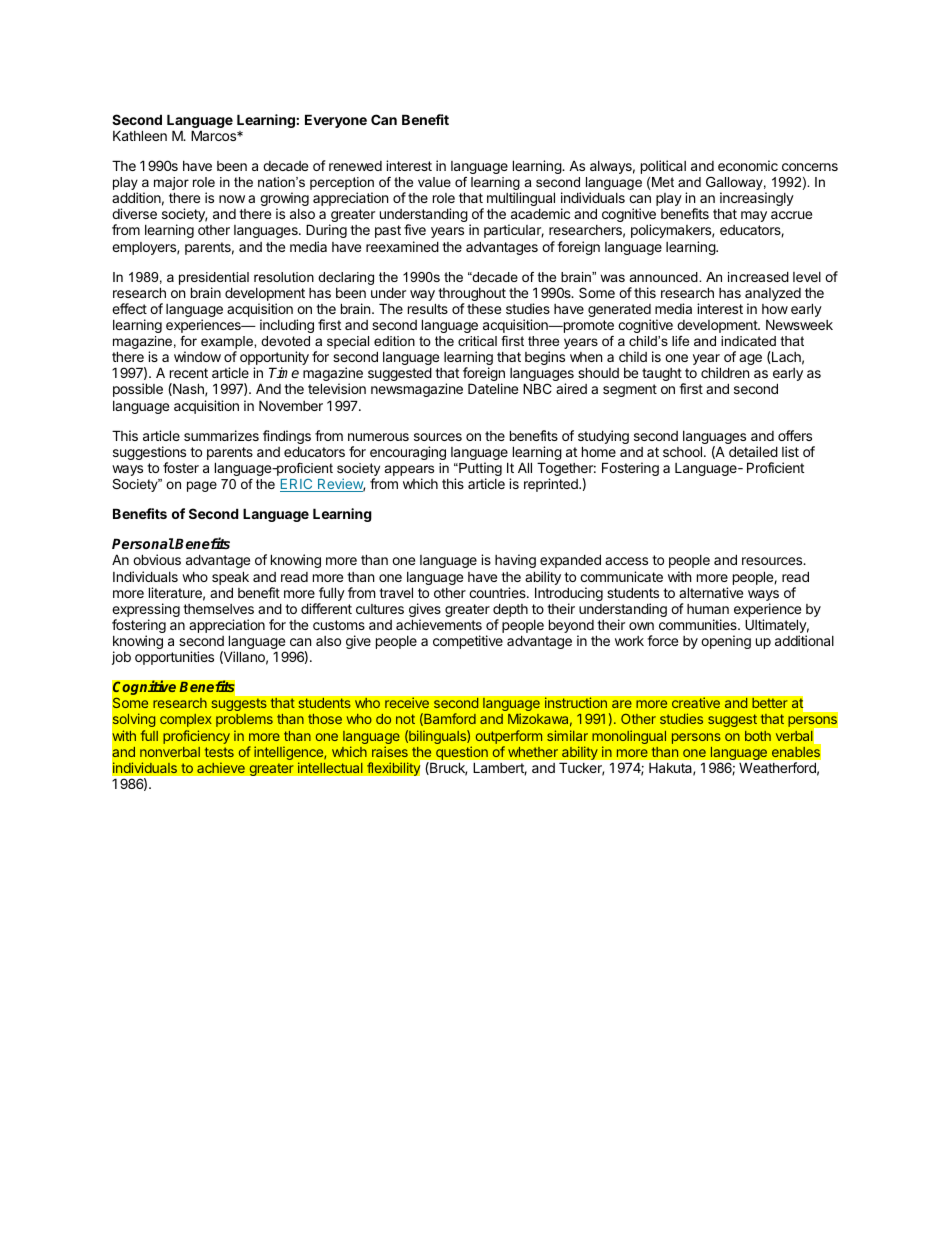 This image has height=1233, width=952. What do you see at coordinates (221, 435) in the image?
I see `summarizes` at bounding box center [221, 435].
